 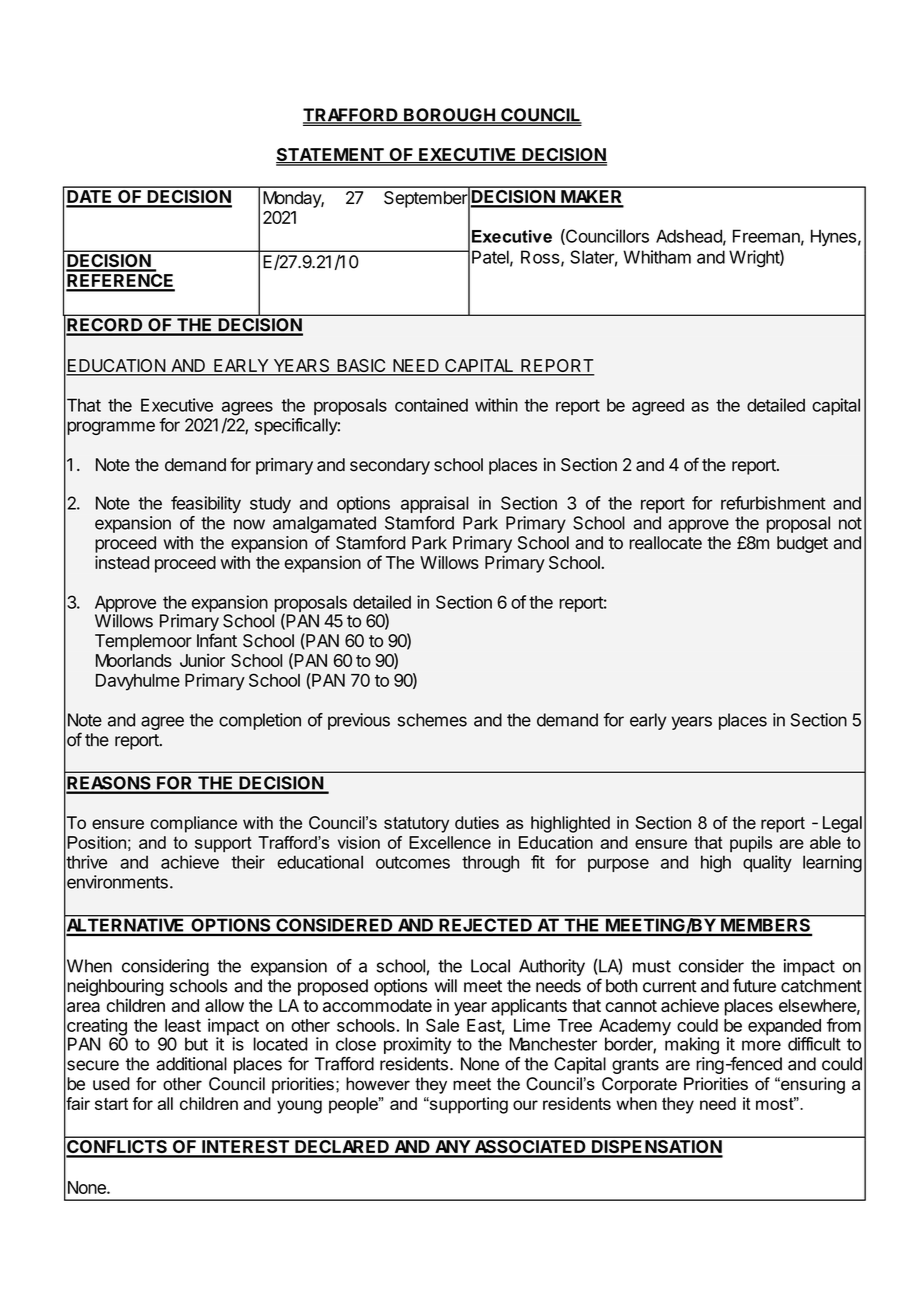 What do you see at coordinates (833, 237) in the screenshot?
I see `Hynes` at bounding box center [833, 237].
